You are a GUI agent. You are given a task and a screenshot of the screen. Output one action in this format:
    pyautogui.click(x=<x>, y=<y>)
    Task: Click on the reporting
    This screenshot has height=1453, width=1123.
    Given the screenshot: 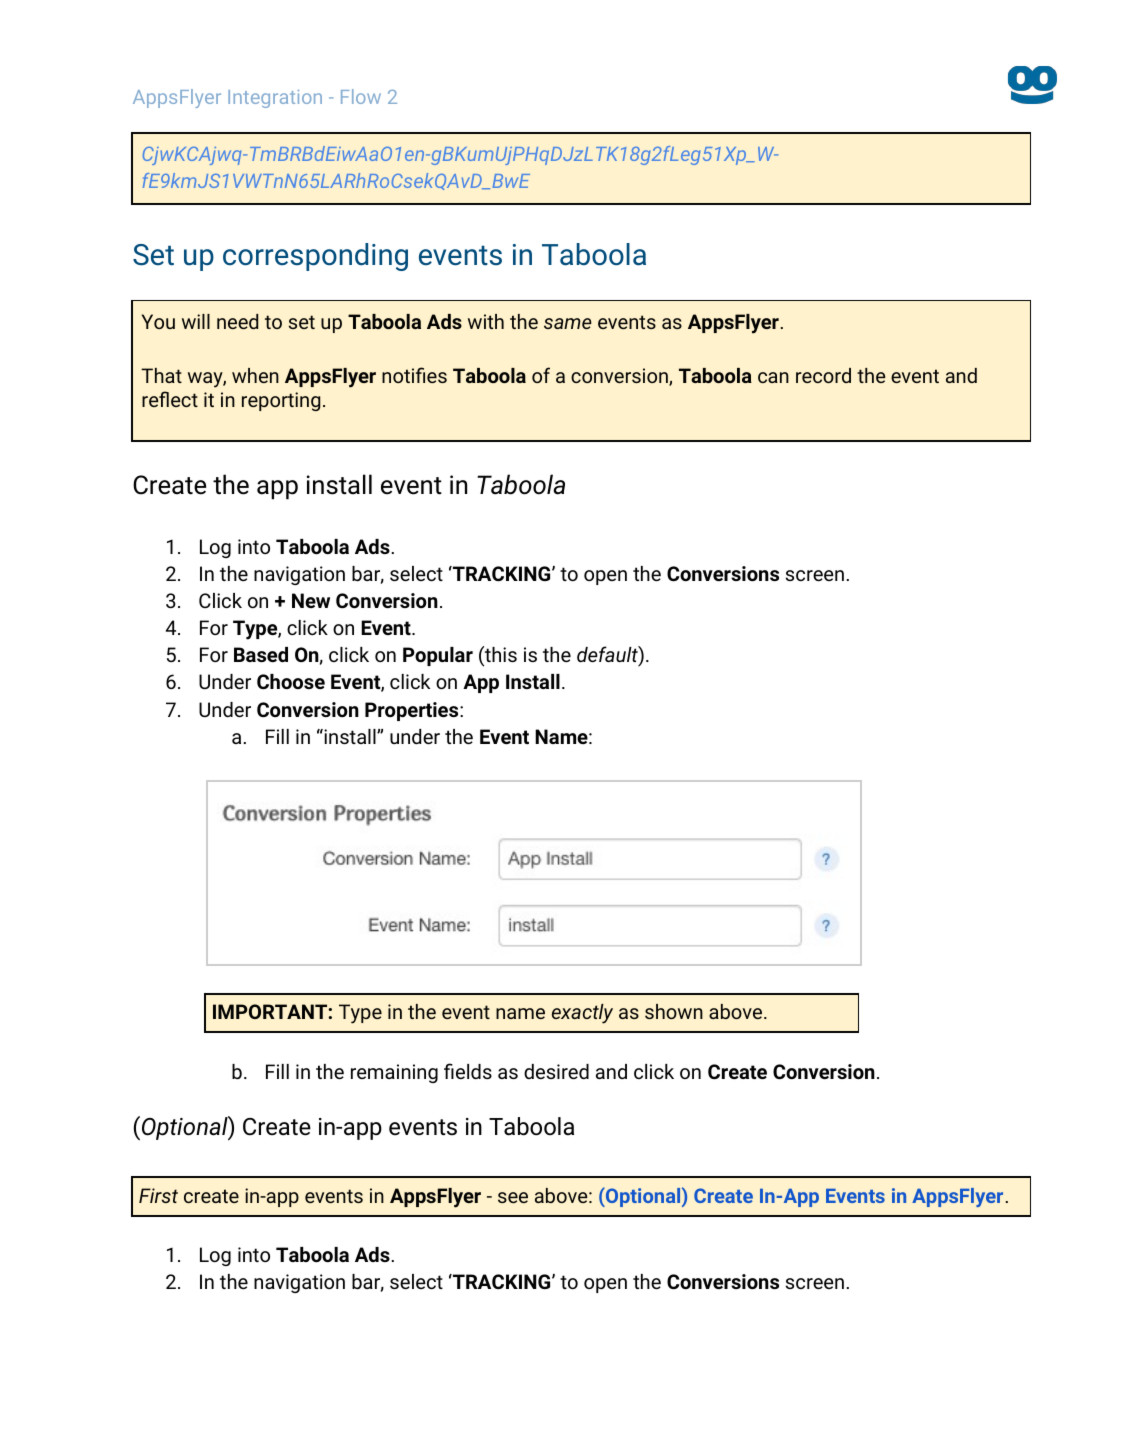 What is the action you would take?
    pyautogui.click(x=281, y=401)
